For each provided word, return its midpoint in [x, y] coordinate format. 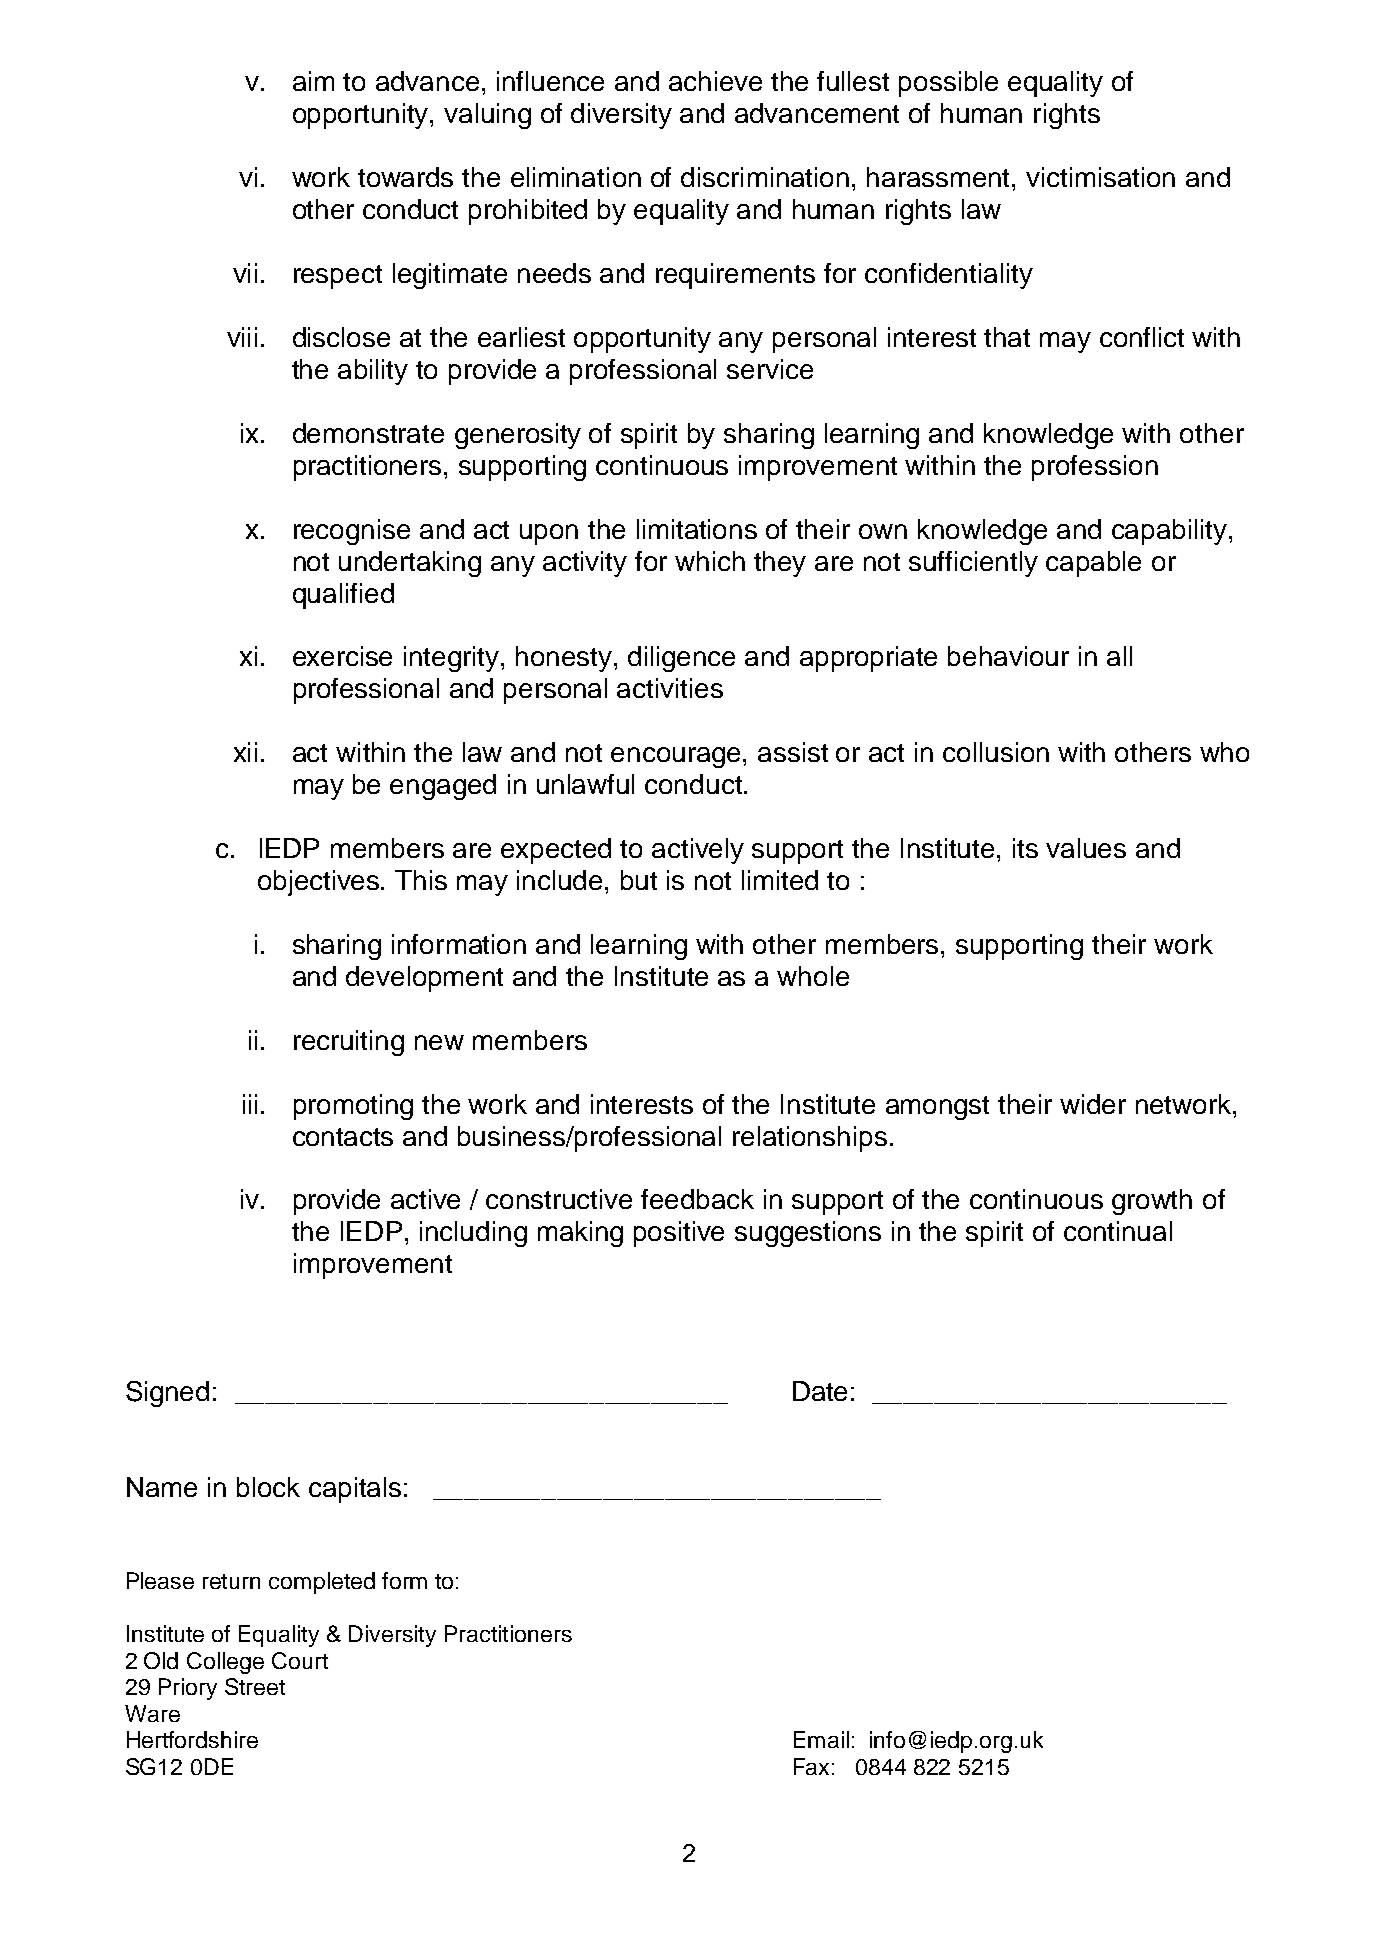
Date [820, 1391]
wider [1093, 1104]
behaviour [1008, 656]
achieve [715, 81]
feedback [697, 1199]
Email [821, 1739]
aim [313, 81]
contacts [343, 1137]
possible [948, 84]
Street [255, 1686]
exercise [342, 656]
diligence [681, 659]
